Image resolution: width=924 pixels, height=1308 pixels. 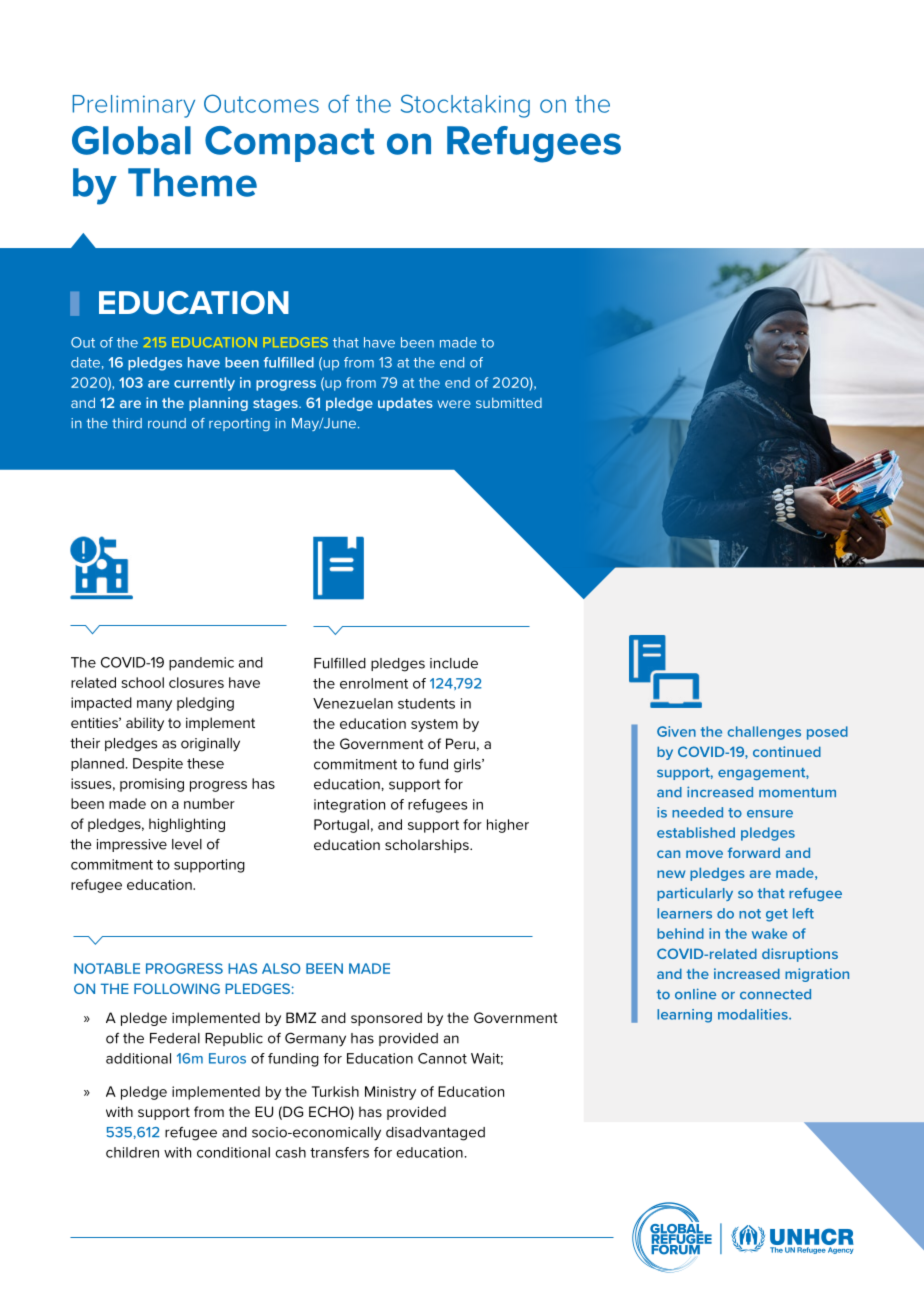 What do you see at coordinates (454, 663) in the document?
I see `include` at bounding box center [454, 663].
